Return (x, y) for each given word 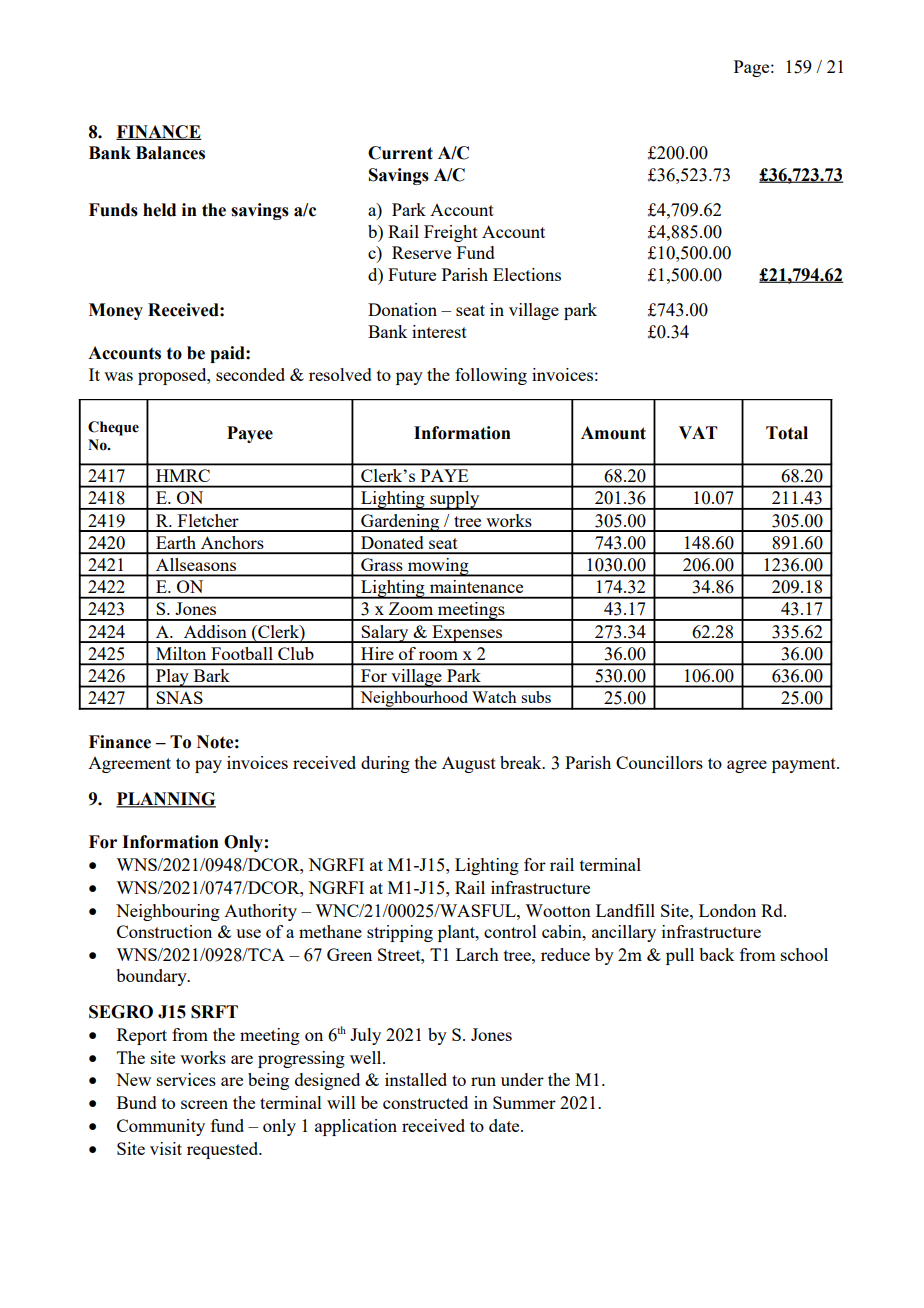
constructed (425, 1102)
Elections (527, 274)
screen (204, 1104)
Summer (524, 1102)
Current (400, 153)
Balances (170, 153)
